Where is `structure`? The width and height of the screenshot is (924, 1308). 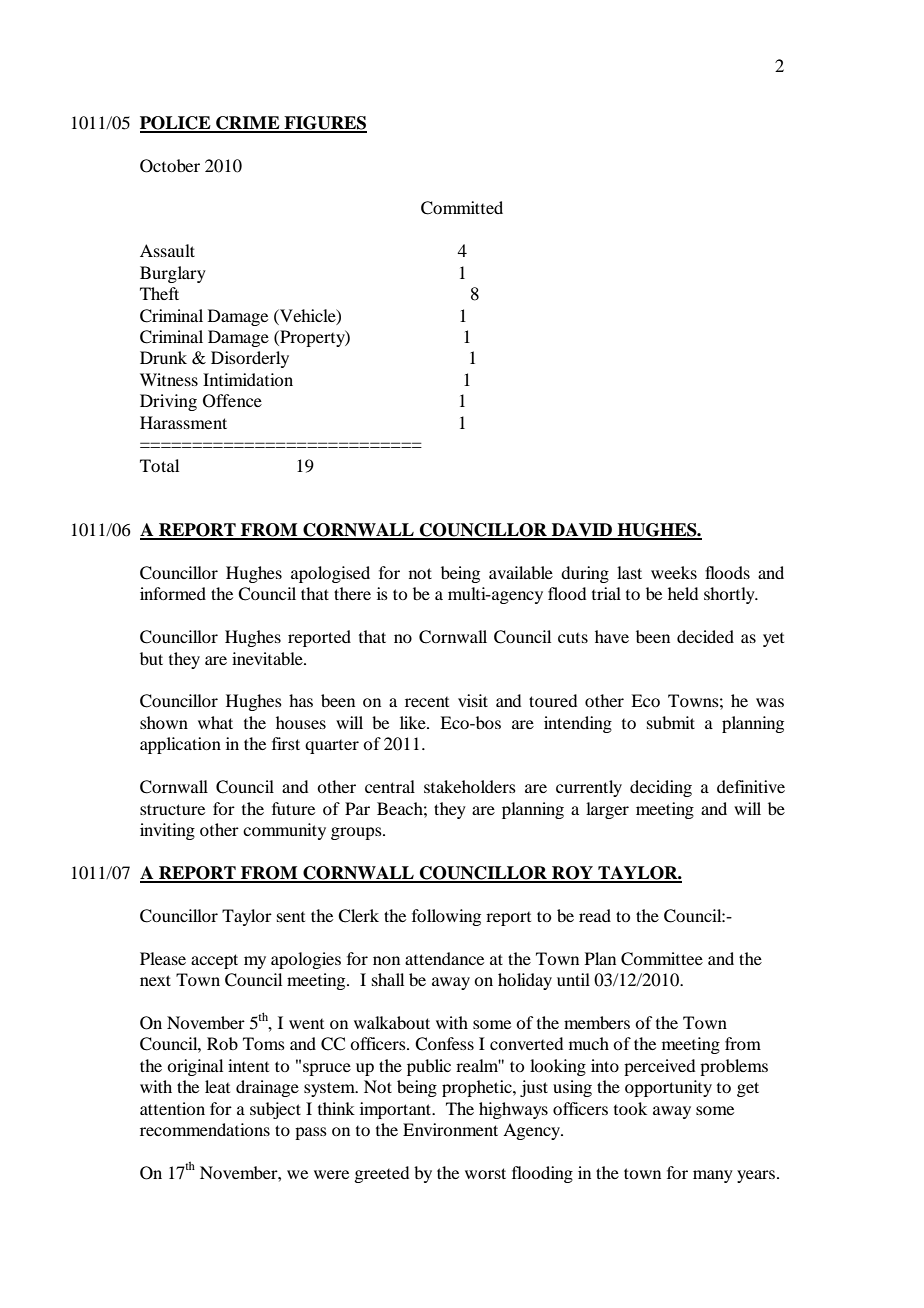 structure is located at coordinates (172, 809).
